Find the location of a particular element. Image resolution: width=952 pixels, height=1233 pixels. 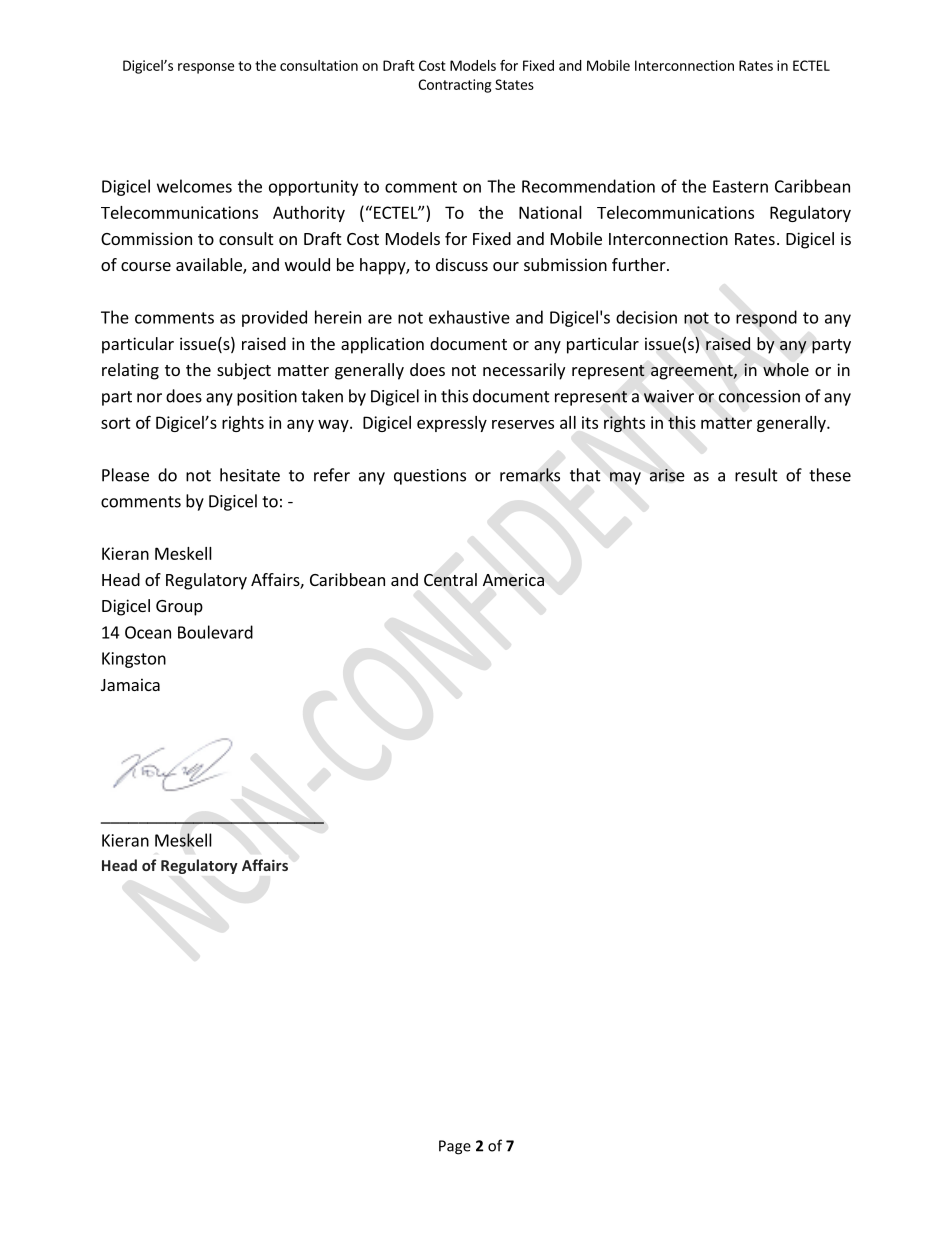

Group is located at coordinates (179, 608).
